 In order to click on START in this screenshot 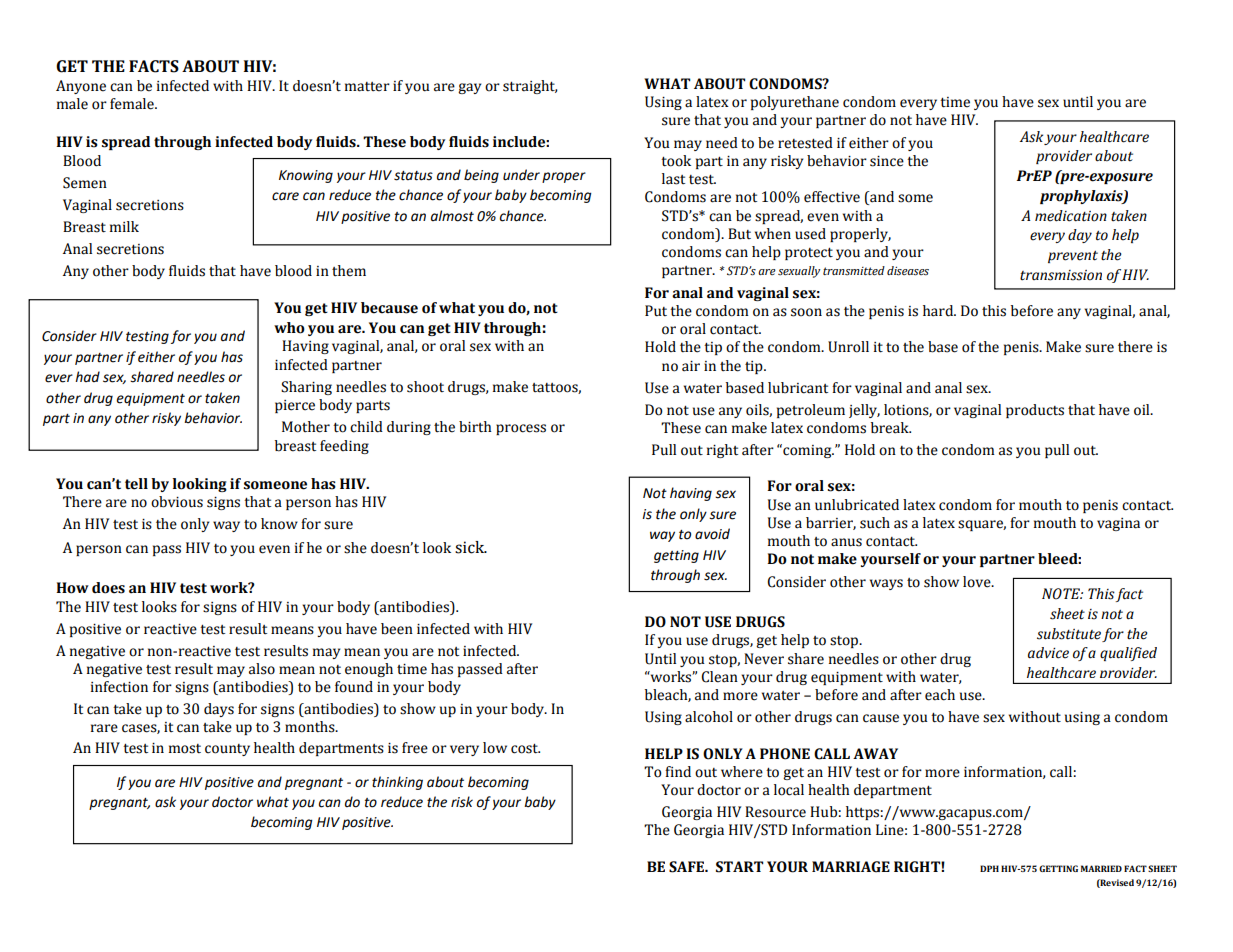, I will do `click(739, 867)`.
